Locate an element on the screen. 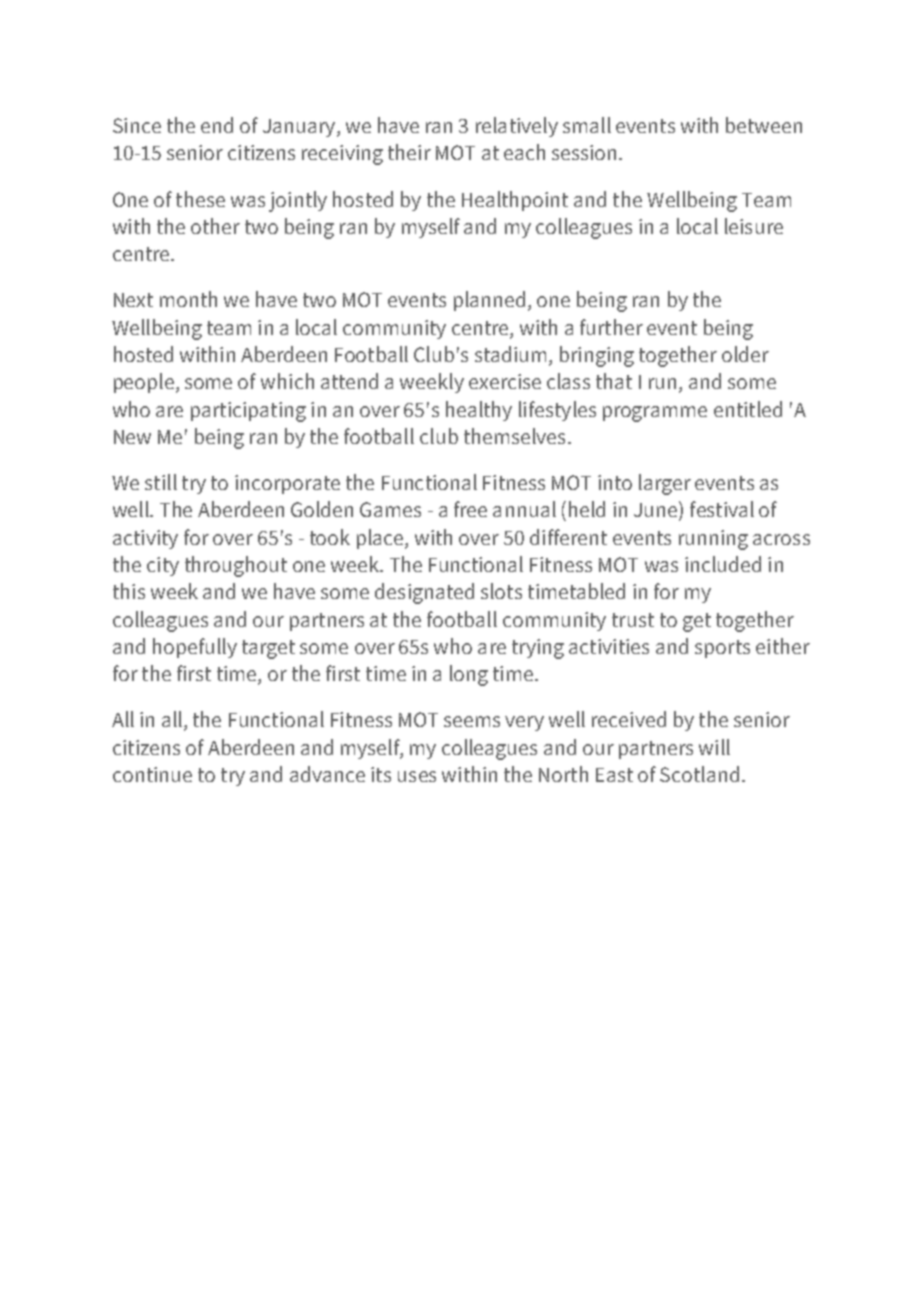 This screenshot has width=924, height=1308. Since is located at coordinates (137, 125).
